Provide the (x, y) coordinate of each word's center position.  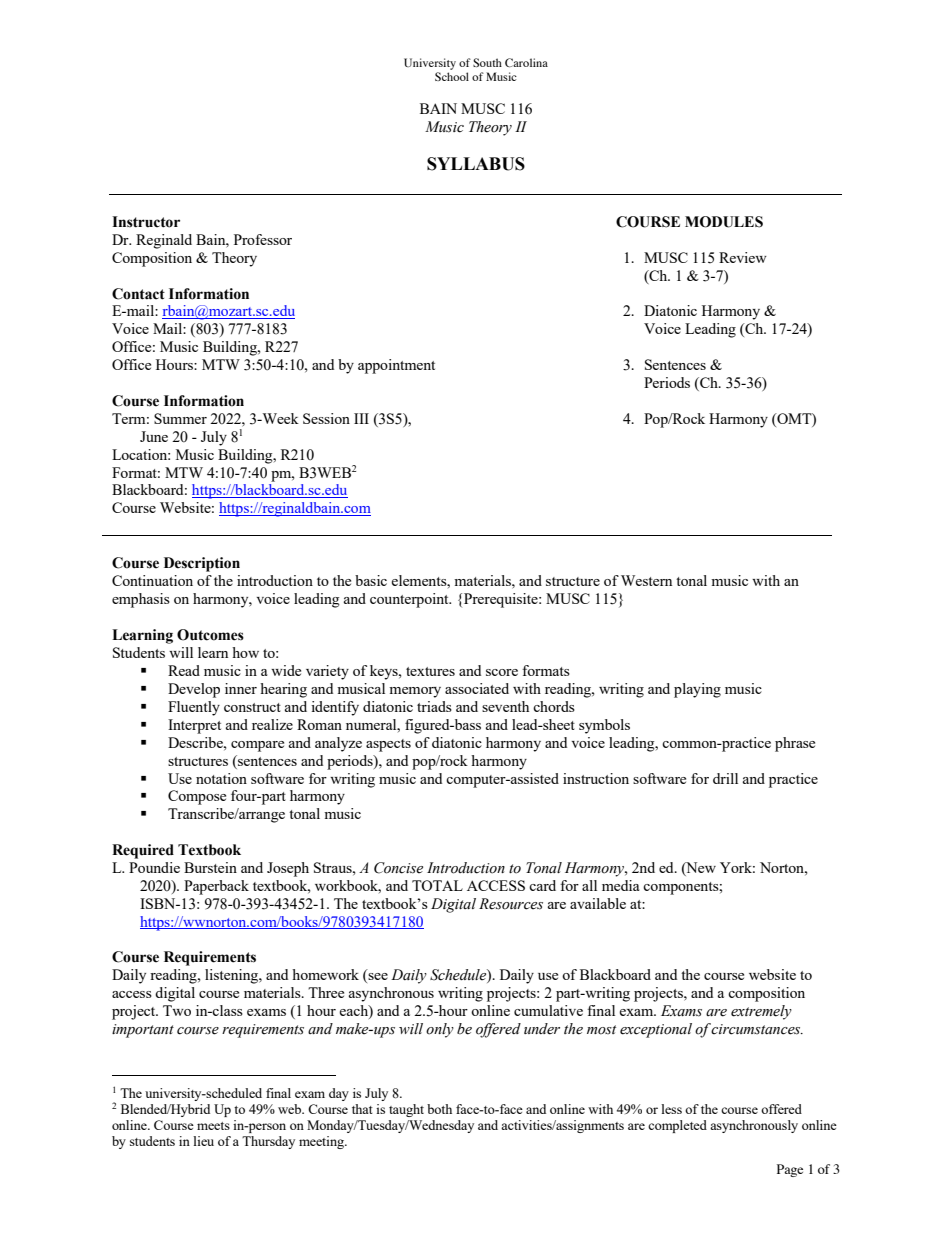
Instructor (146, 222)
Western (646, 580)
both (439, 1109)
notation (221, 778)
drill (725, 778)
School (452, 76)
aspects (388, 745)
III (361, 418)
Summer (180, 418)
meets (213, 1126)
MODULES (724, 222)
